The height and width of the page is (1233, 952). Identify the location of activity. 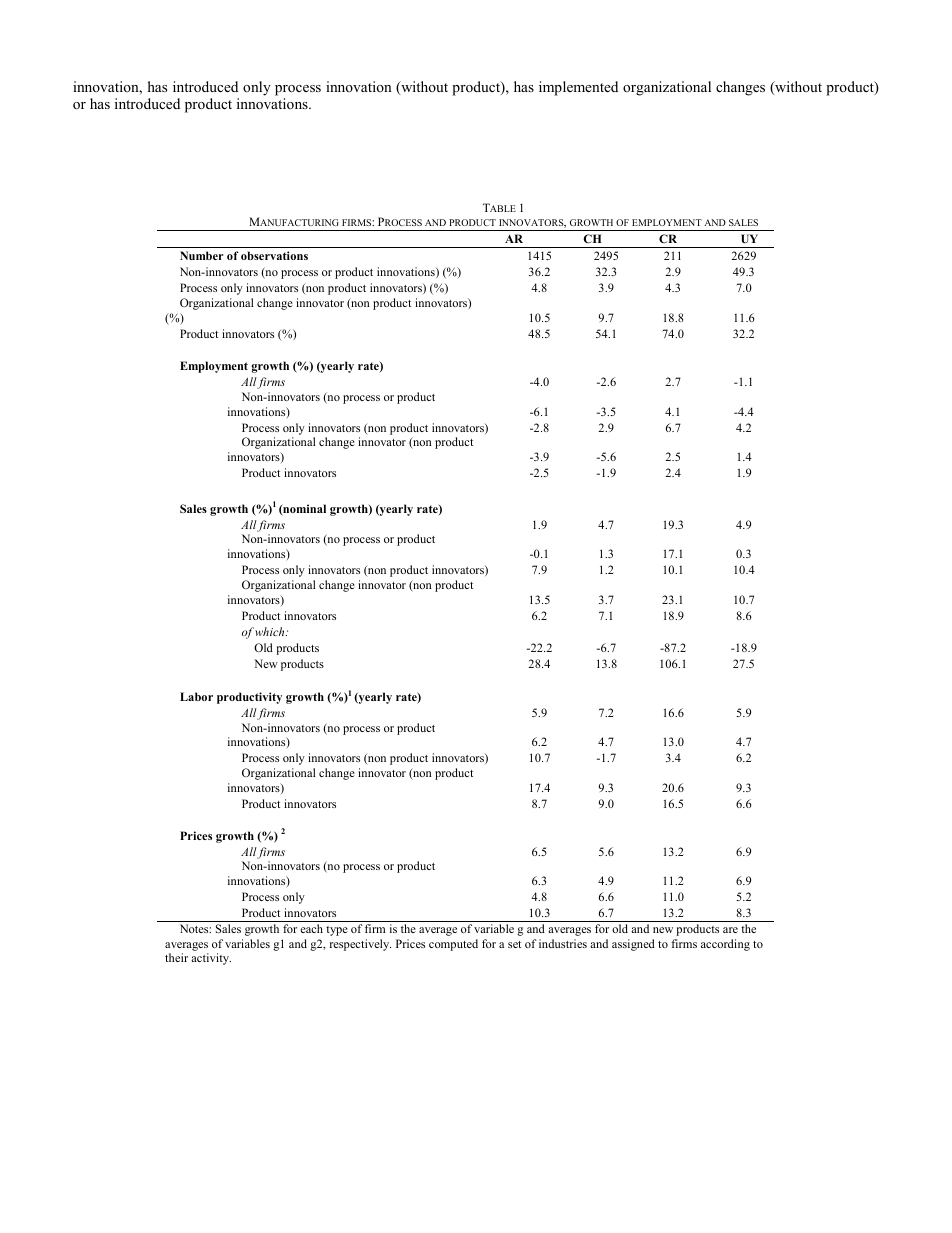
(211, 959).
